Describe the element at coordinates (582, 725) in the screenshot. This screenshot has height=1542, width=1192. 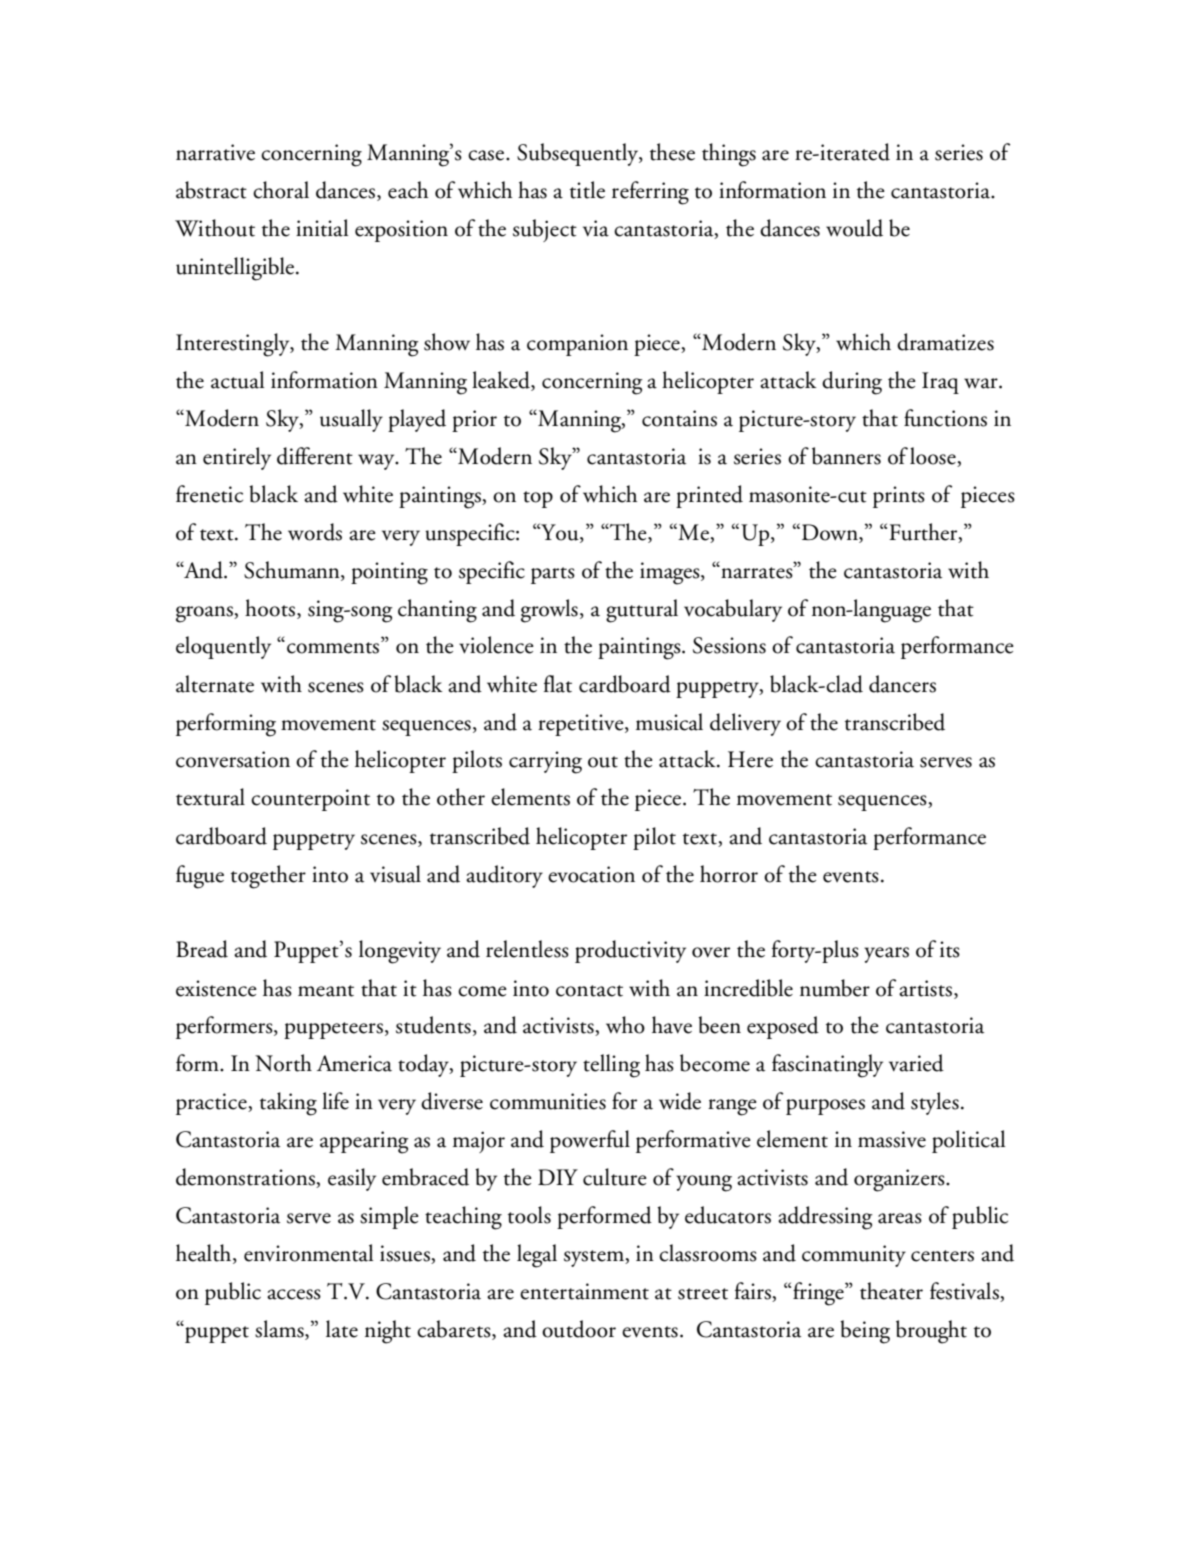
I see `repetitive` at that location.
